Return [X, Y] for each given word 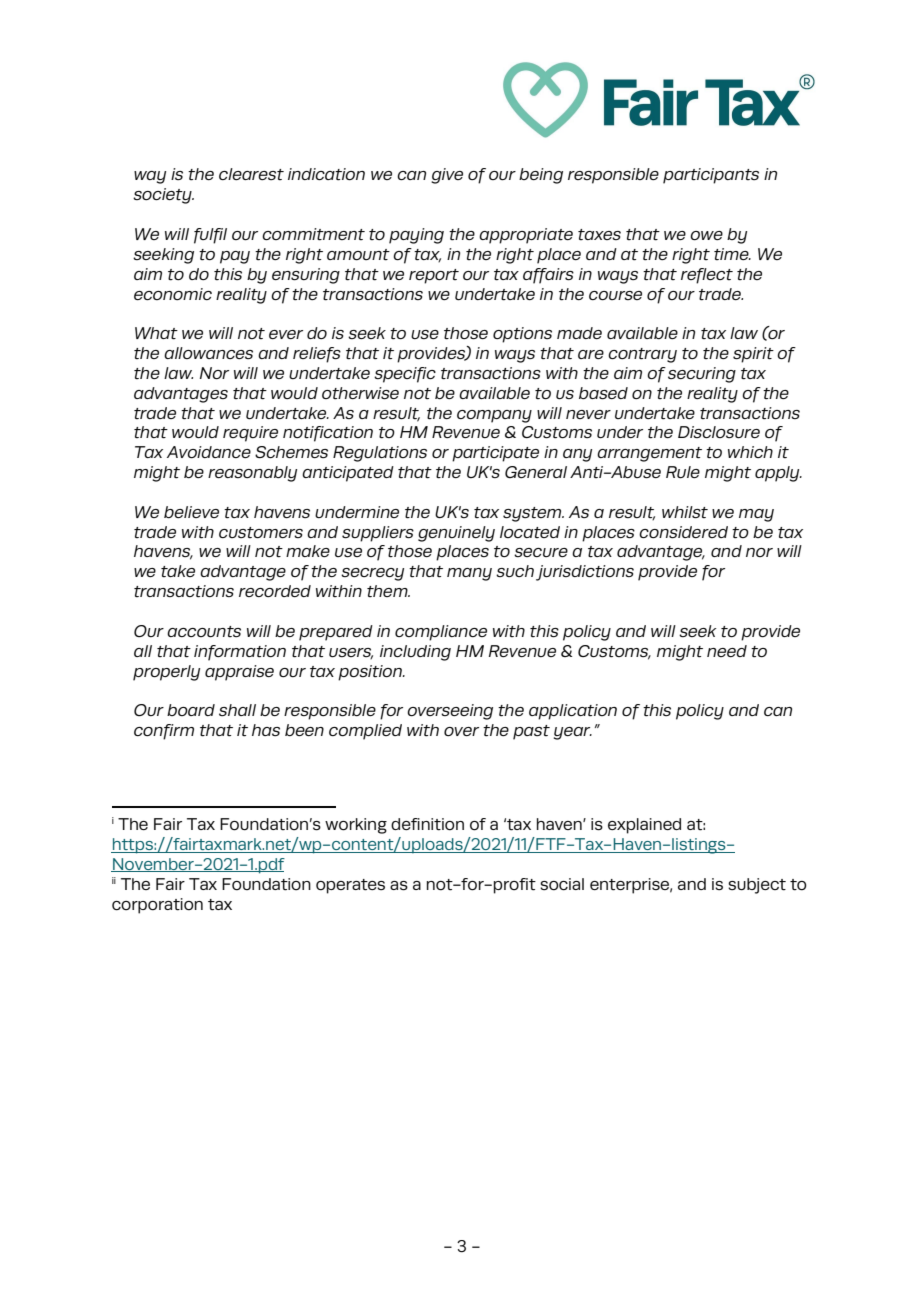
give [447, 176]
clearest [251, 174]
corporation [157, 906]
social [562, 884]
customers [261, 532]
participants [711, 176]
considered [683, 532]
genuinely [456, 534]
